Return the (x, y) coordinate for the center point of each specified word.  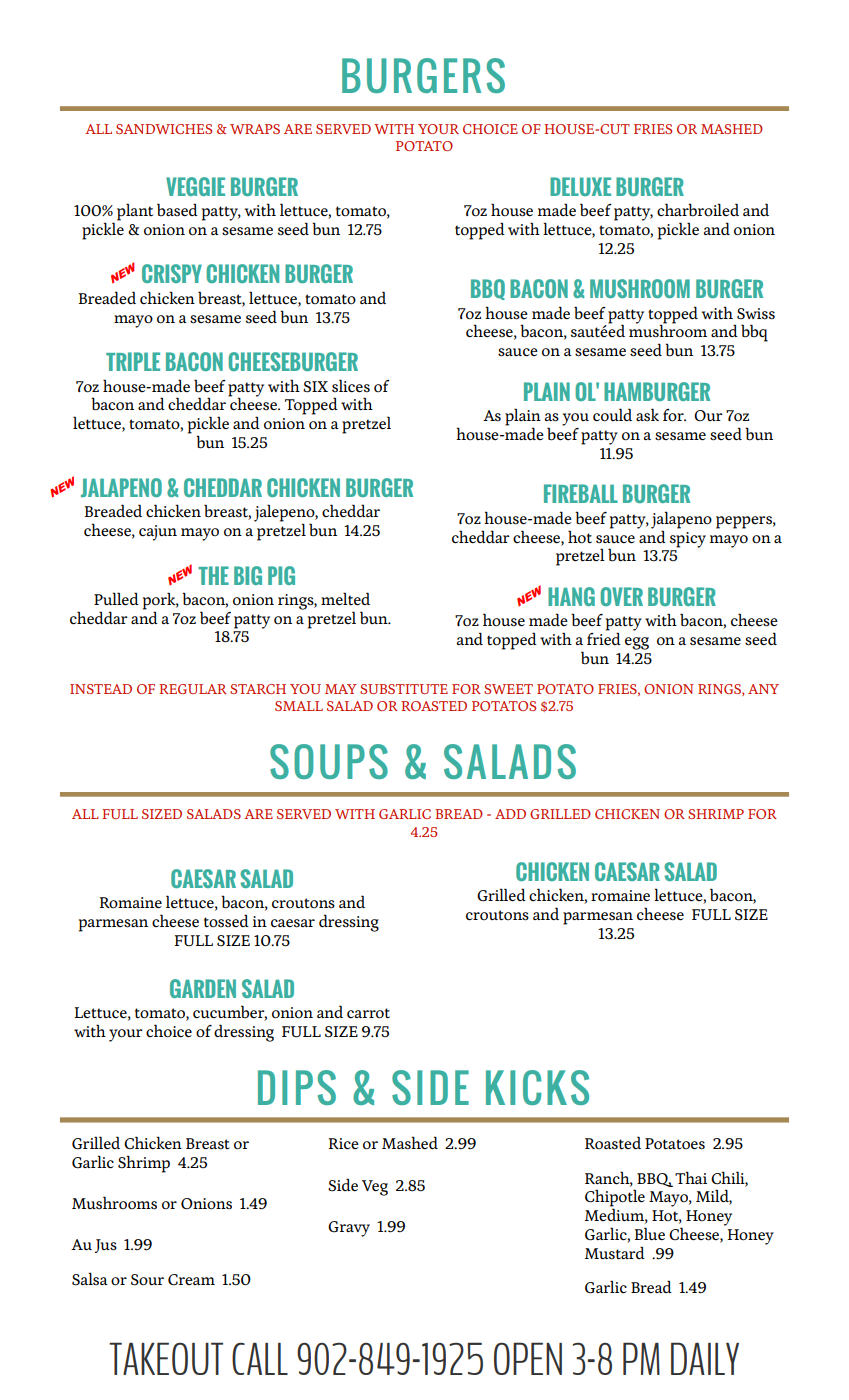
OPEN (528, 1358)
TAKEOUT (166, 1358)
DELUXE (580, 186)
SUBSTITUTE (404, 689)
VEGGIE (195, 186)
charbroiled (698, 210)
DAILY (705, 1358)
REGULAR (193, 689)
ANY (763, 689)
